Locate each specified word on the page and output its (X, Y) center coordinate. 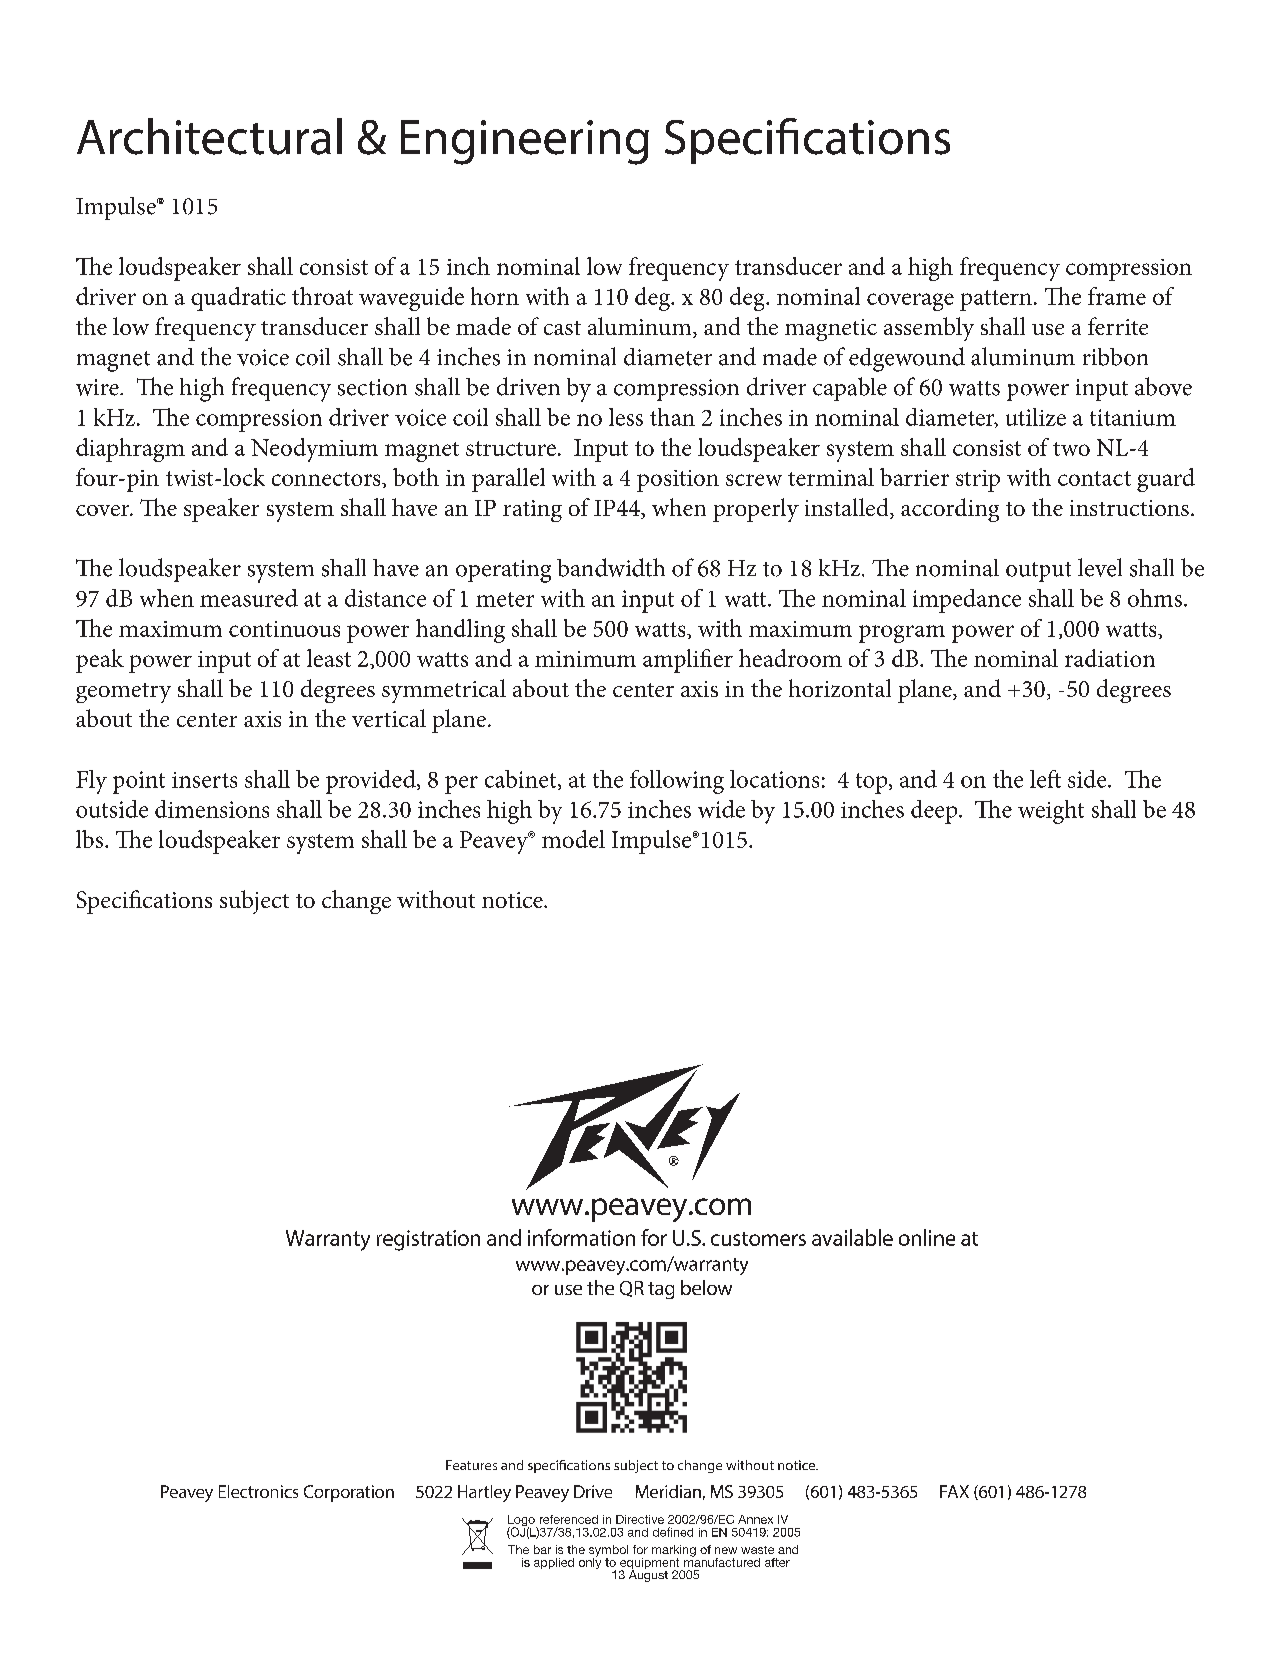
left (1045, 779)
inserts (204, 780)
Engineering (525, 142)
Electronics (258, 1491)
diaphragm (130, 450)
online (927, 1237)
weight (1051, 812)
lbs (89, 839)
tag (661, 1290)
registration (428, 1240)
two (1071, 449)
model (573, 839)
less (626, 417)
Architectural (209, 136)
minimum (585, 659)
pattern (996, 300)
